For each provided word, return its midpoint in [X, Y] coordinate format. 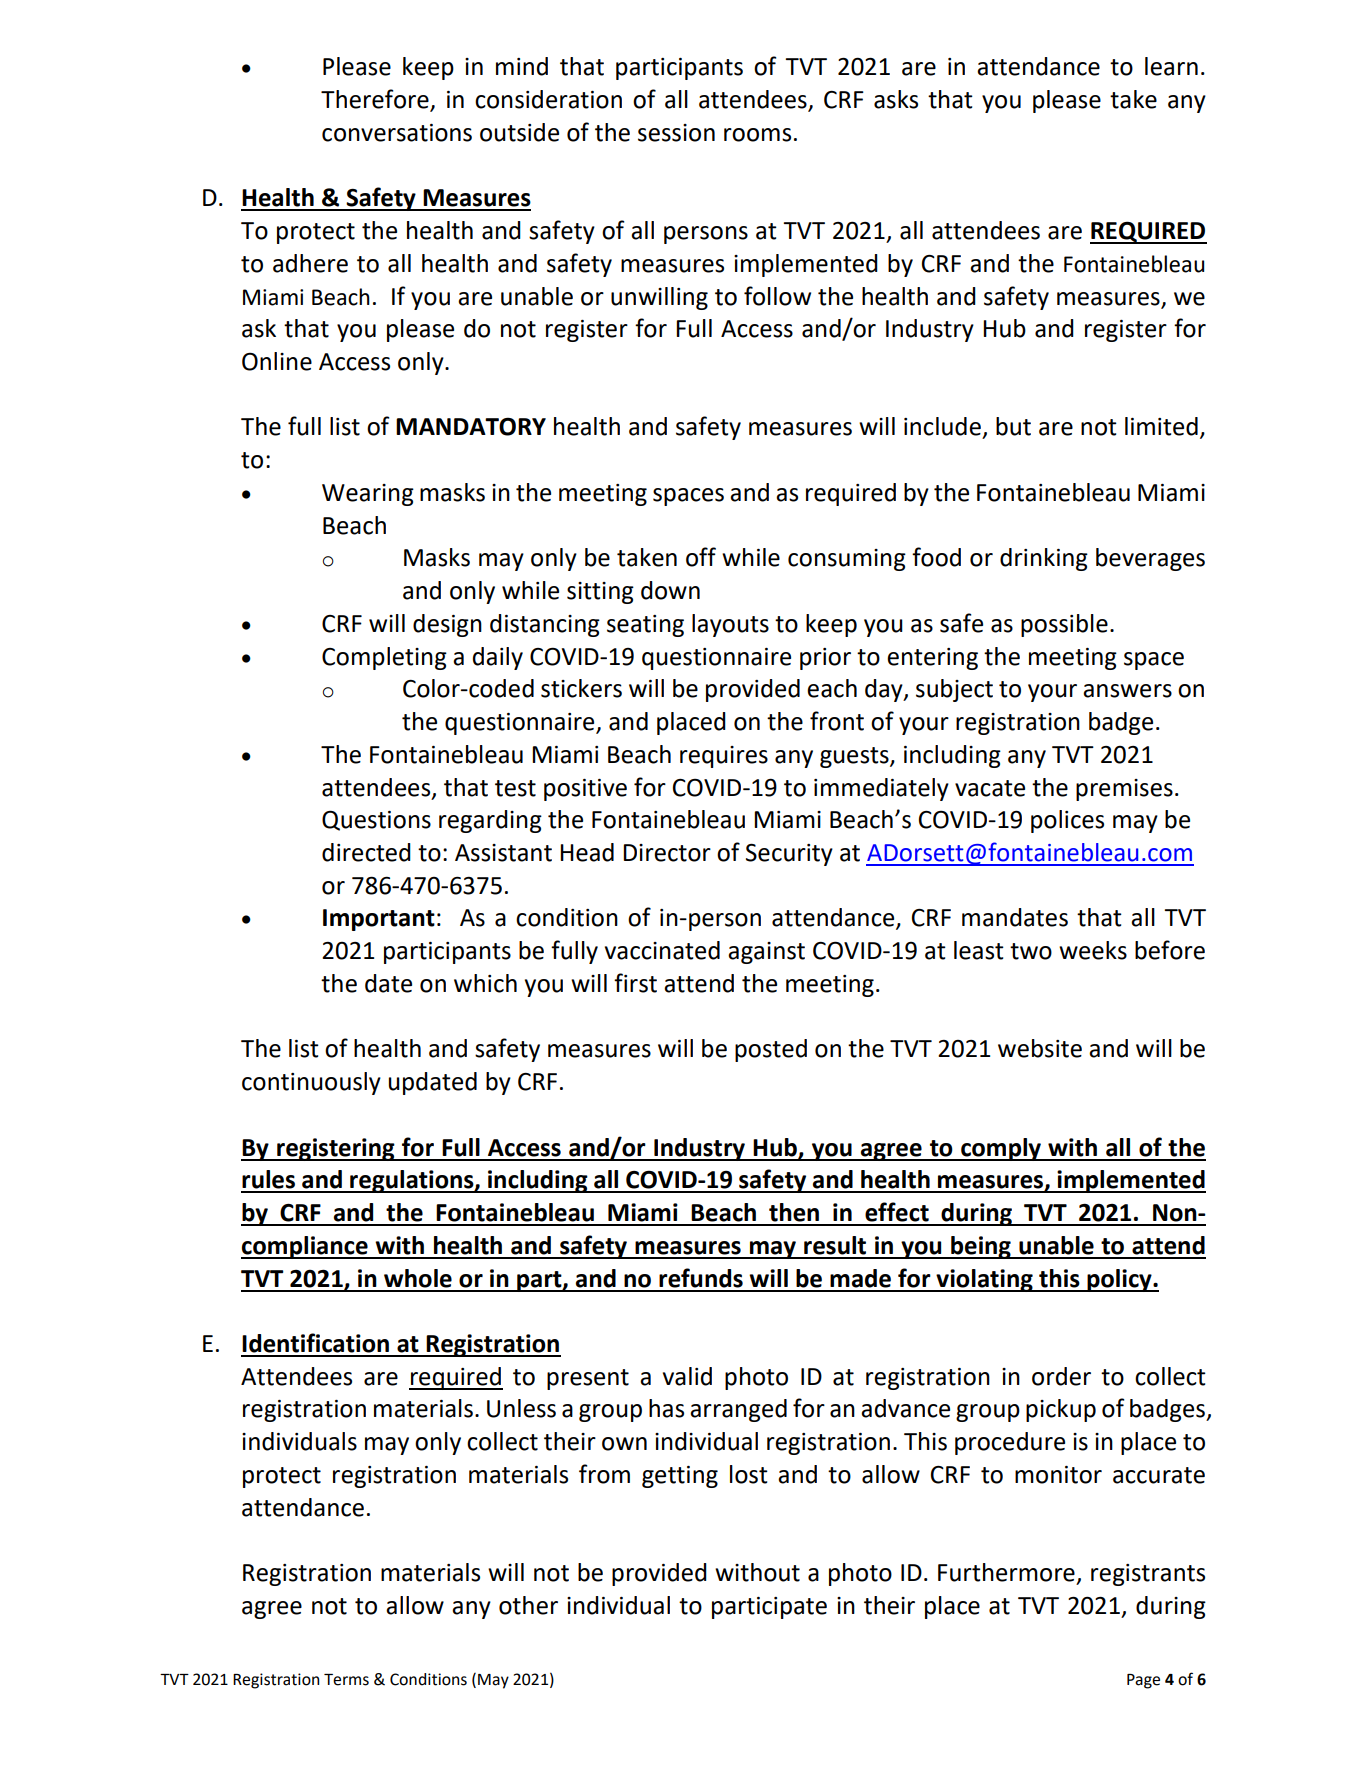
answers [1127, 691]
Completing [384, 658]
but [1013, 426]
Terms [346, 1680]
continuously [311, 1083]
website [1040, 1048]
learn [1171, 66]
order [1061, 1376]
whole [418, 1278]
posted [771, 1050]
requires [724, 757]
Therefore [376, 100]
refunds [701, 1278]
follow [777, 296]
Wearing [368, 495]
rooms [757, 135]
